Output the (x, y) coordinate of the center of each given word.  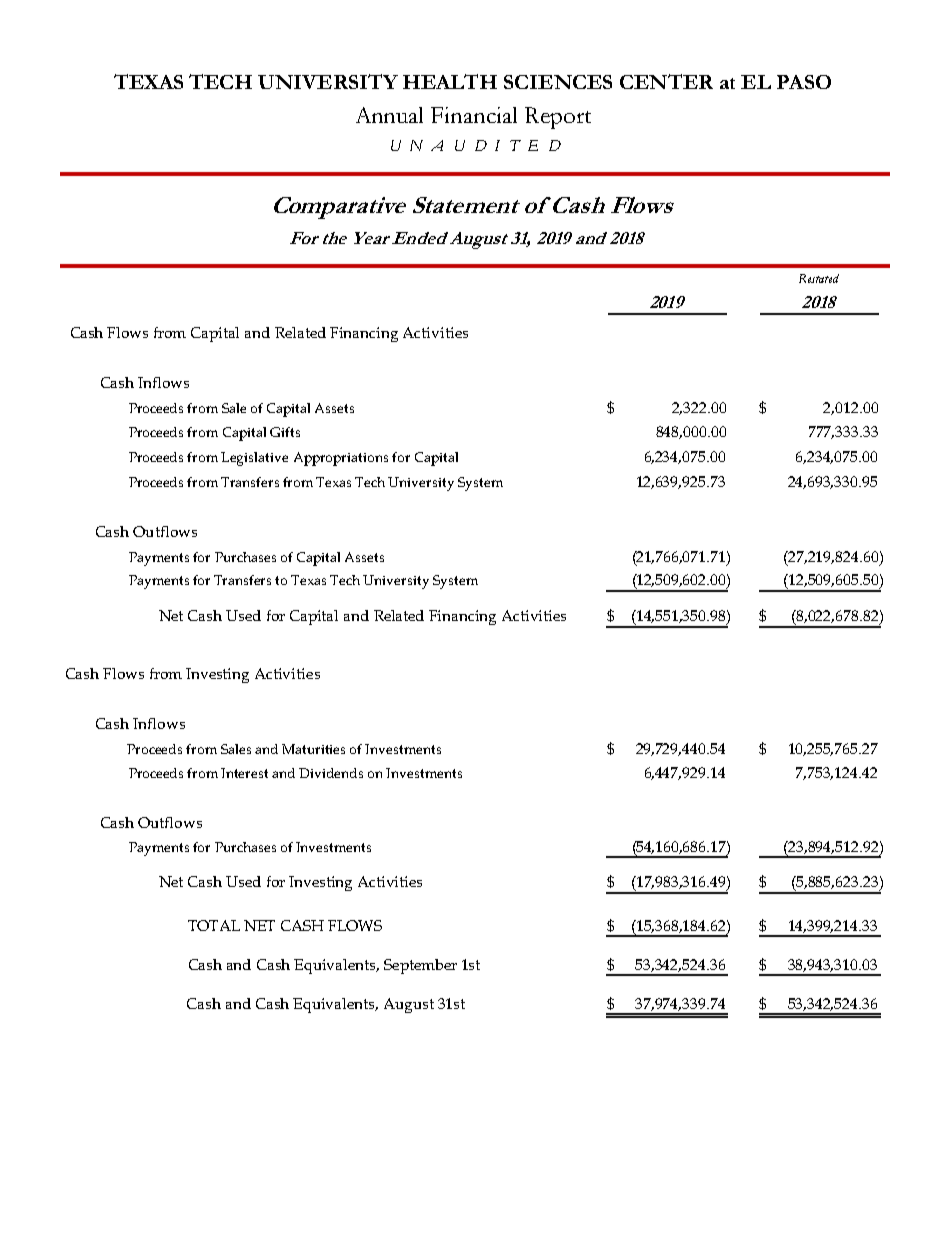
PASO (804, 82)
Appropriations (341, 459)
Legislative (254, 459)
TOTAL (214, 925)
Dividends (331, 773)
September (420, 966)
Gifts (285, 432)
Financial (474, 115)
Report (558, 118)
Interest (244, 773)
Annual (389, 115)
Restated (819, 278)
